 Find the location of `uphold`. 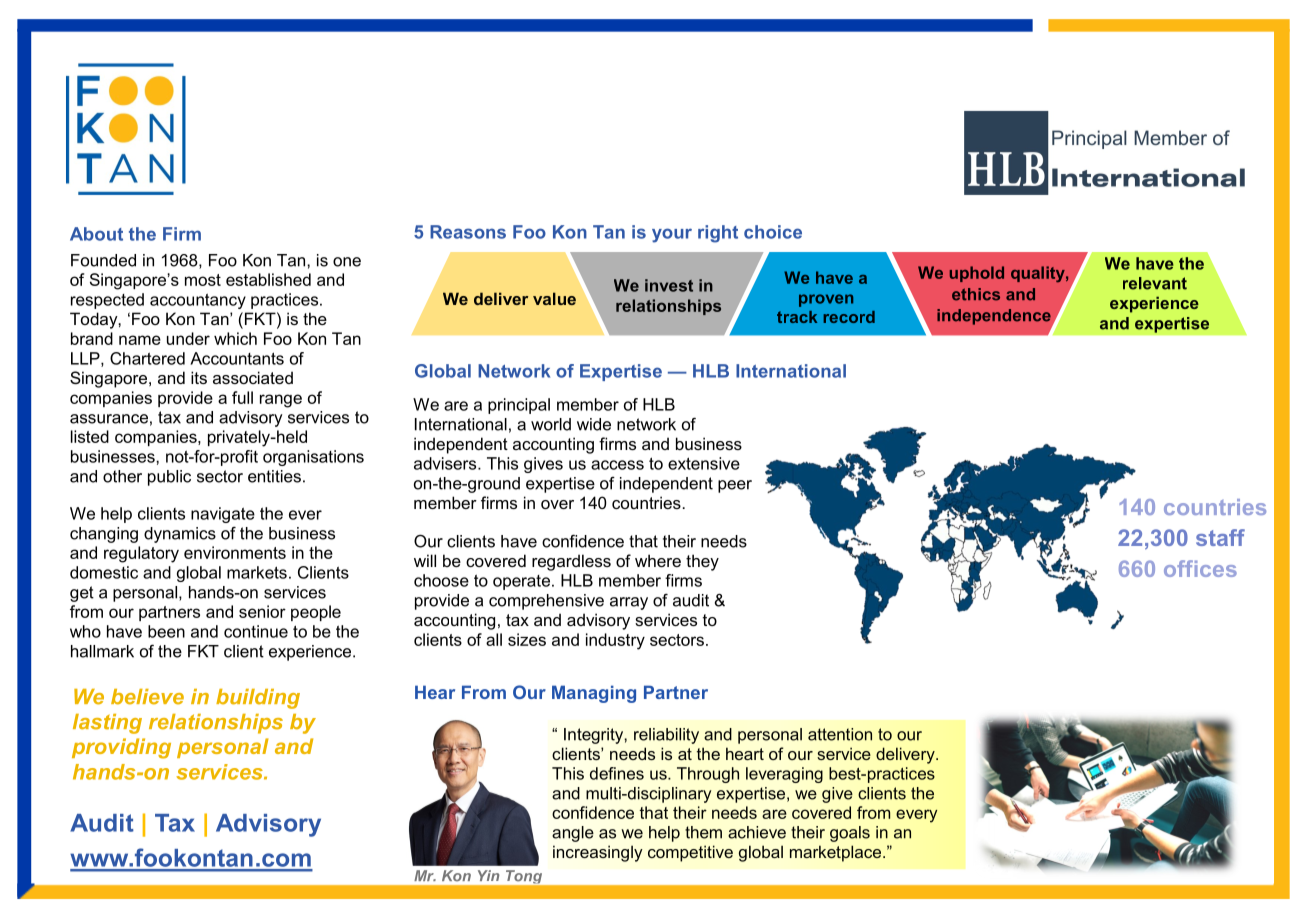

uphold is located at coordinates (977, 274).
